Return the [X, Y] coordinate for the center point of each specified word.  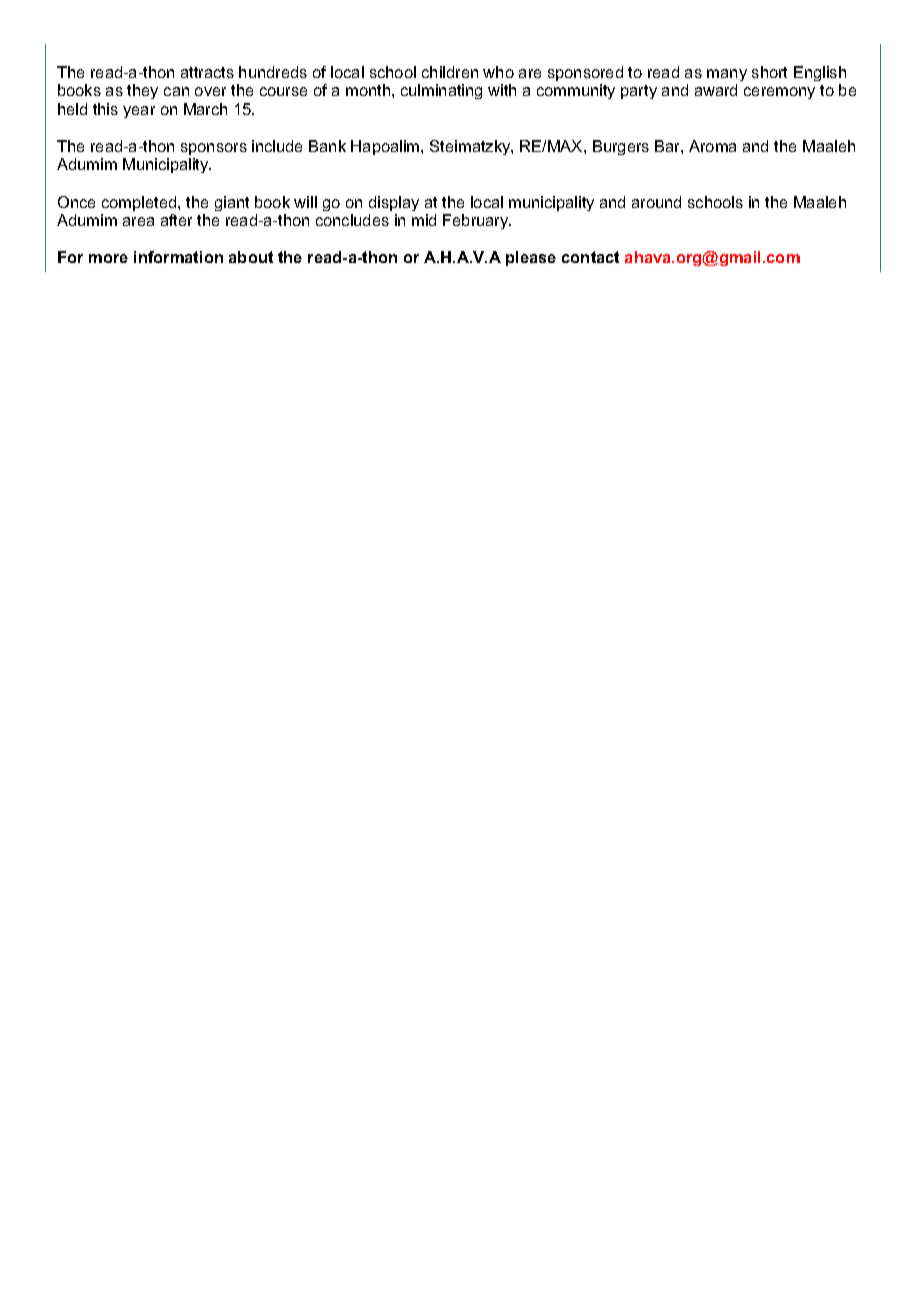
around [656, 202]
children [450, 72]
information [178, 257]
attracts [207, 72]
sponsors [214, 149]
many [727, 75]
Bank [327, 146]
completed [140, 203]
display [394, 203]
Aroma [712, 146]
